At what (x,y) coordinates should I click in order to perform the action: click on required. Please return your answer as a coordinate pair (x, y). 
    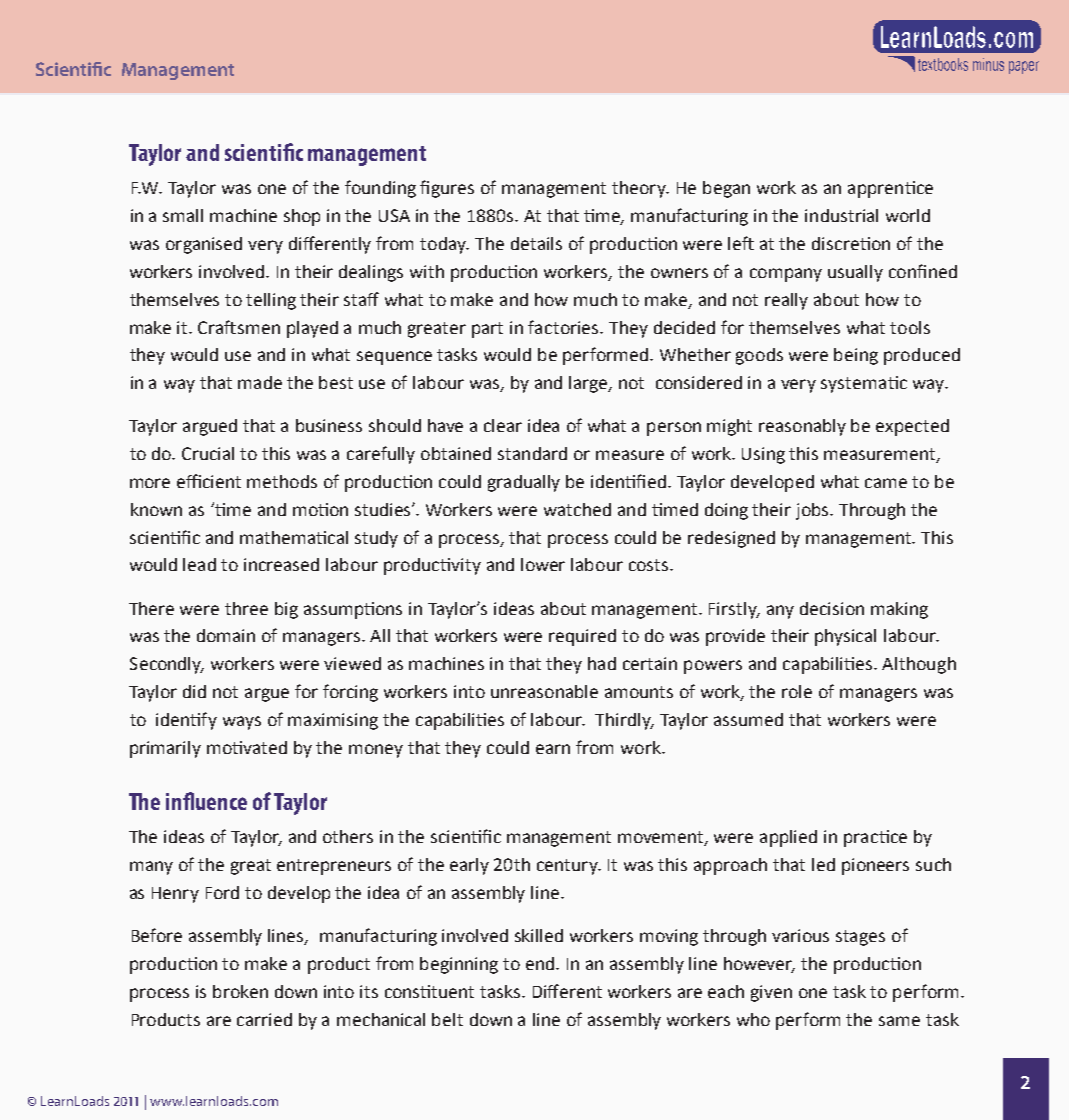
    Looking at the image, I should click on (582, 637).
